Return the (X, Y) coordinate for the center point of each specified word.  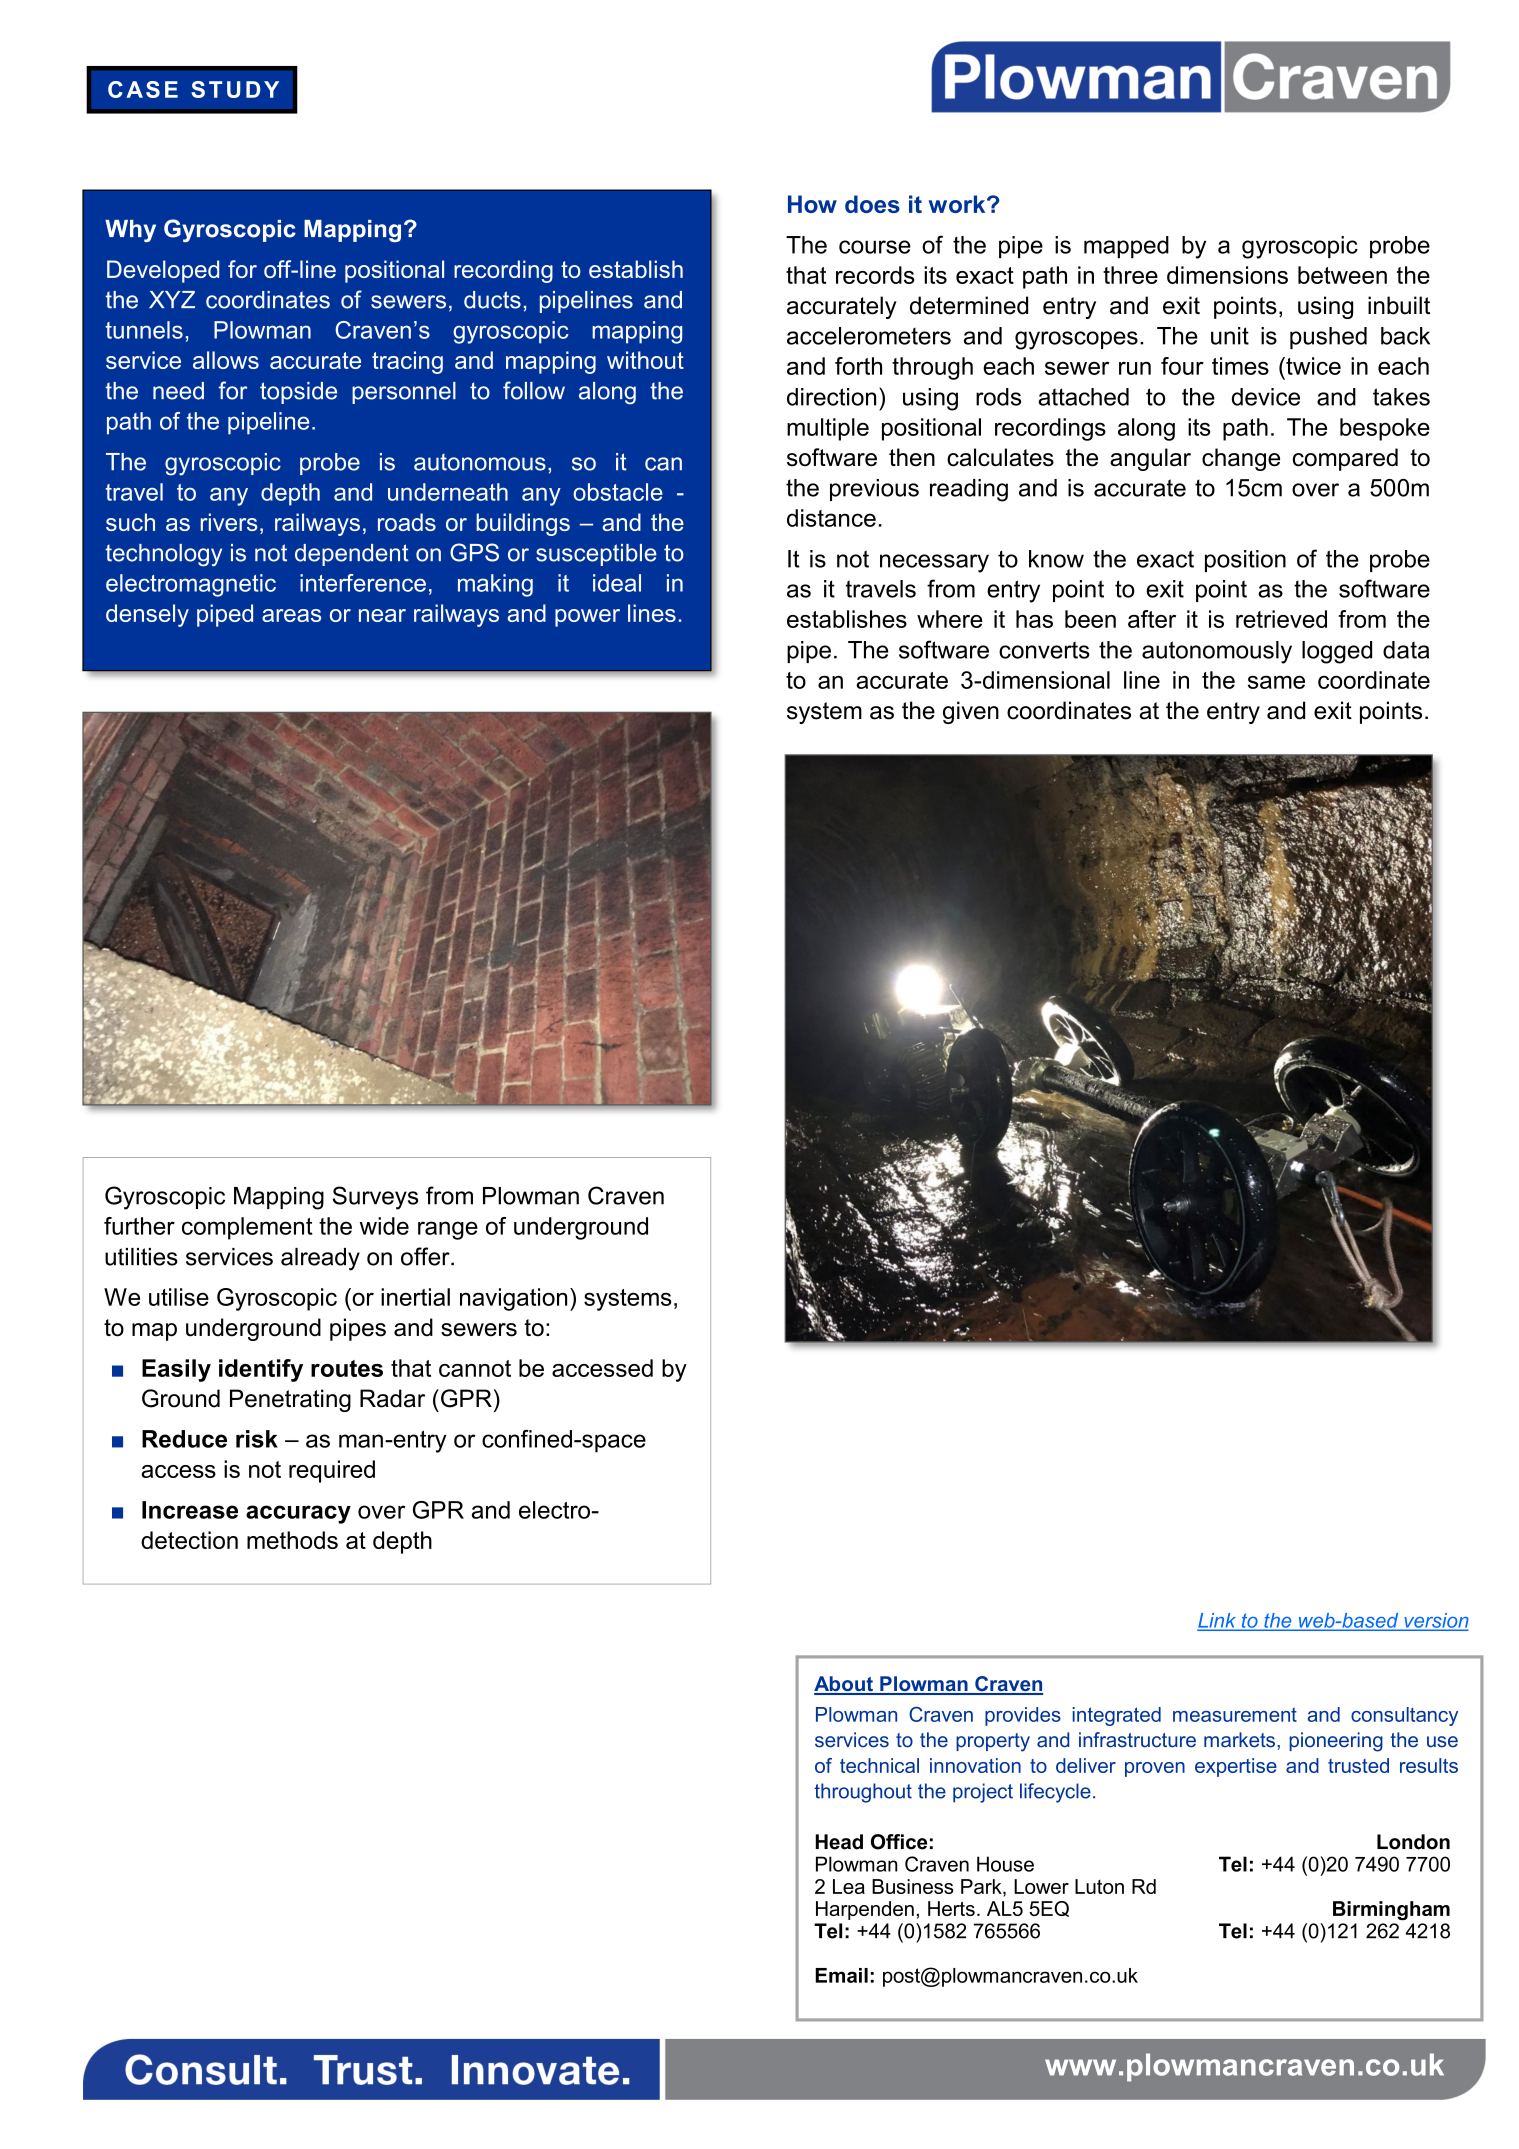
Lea (849, 1886)
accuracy (298, 1514)
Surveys (375, 1198)
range (448, 1230)
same (1276, 682)
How (812, 204)
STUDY (235, 89)
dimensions (1227, 275)
